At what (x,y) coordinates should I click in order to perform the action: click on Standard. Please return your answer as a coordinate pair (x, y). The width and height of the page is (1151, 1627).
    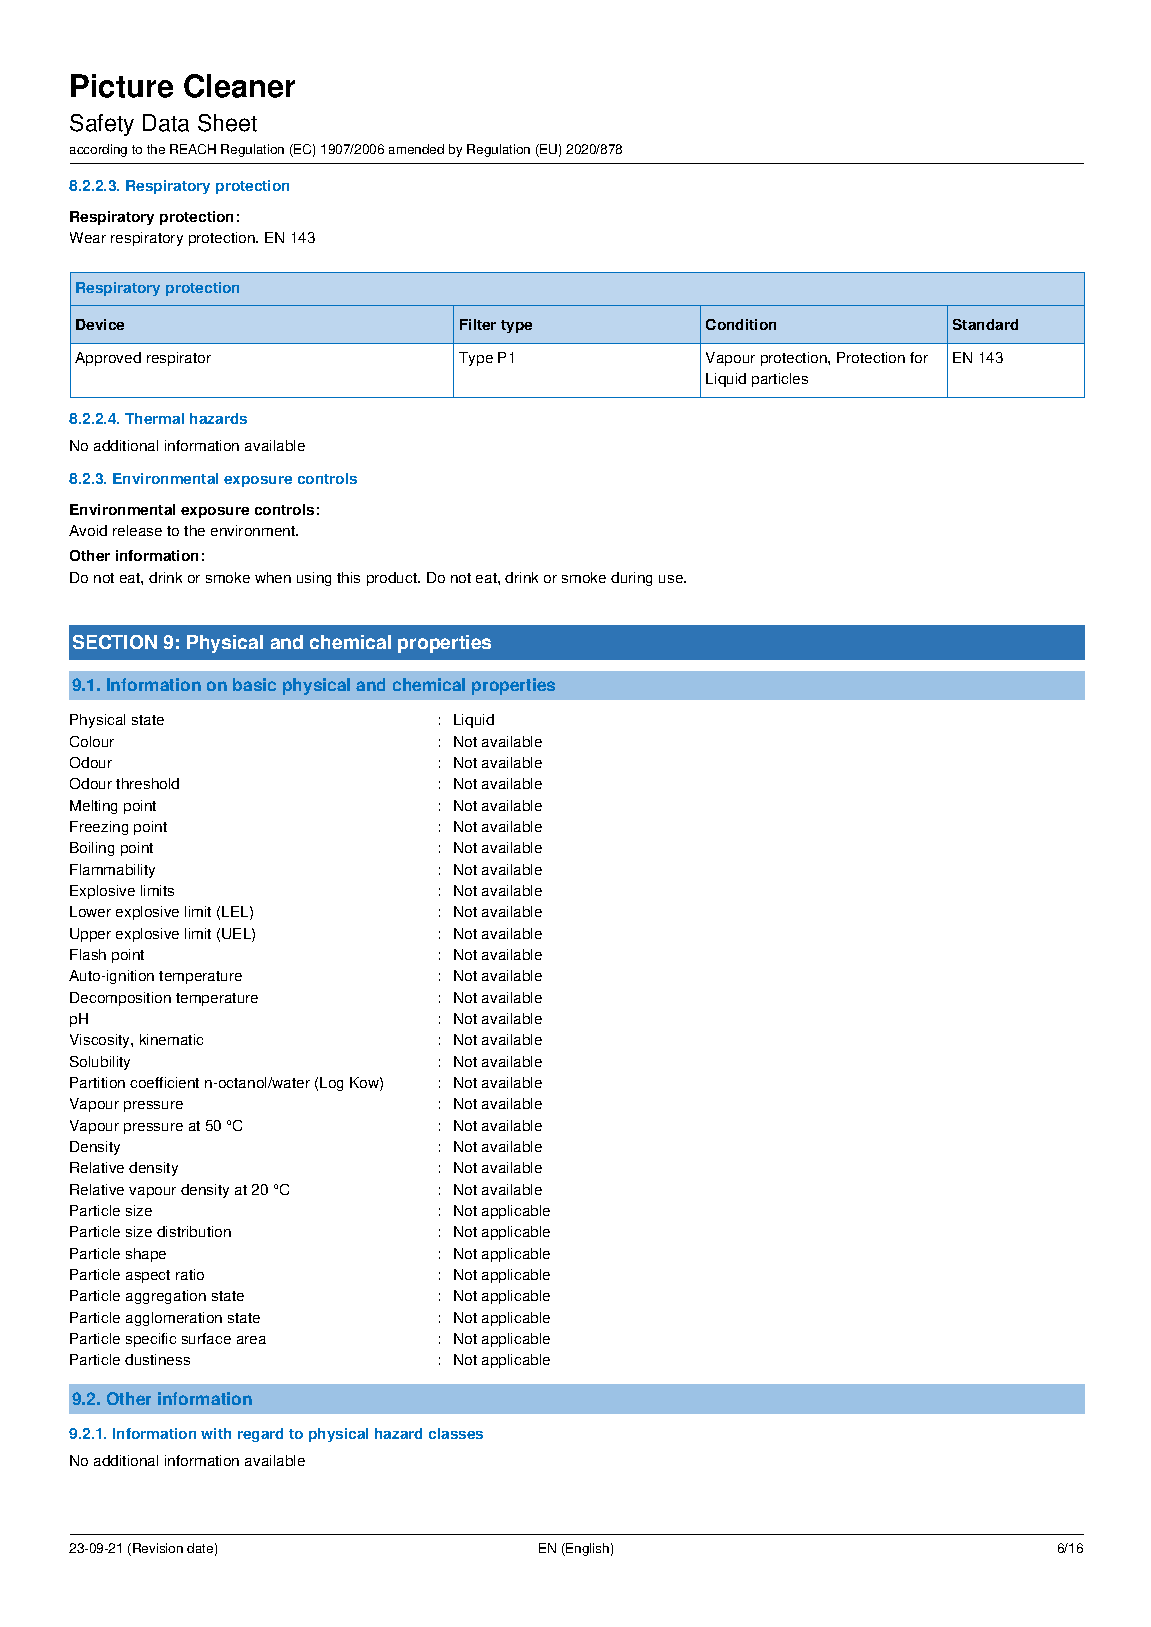
    Looking at the image, I should click on (985, 324).
